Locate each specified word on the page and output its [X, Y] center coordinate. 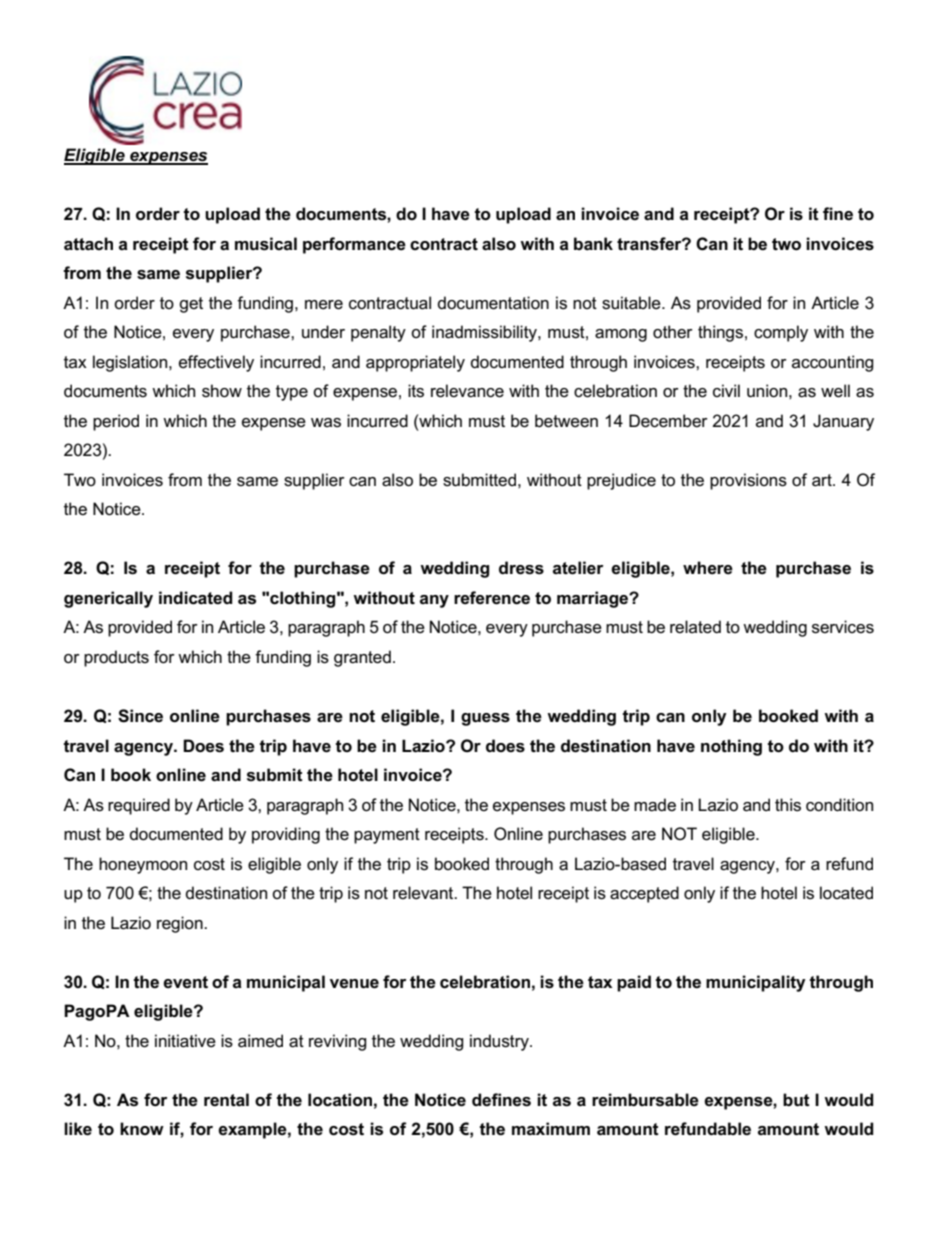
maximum [551, 1128]
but [796, 1100]
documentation [493, 303]
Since [140, 716]
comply [781, 333]
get [191, 305]
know [142, 1128]
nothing [731, 747]
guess [485, 719]
